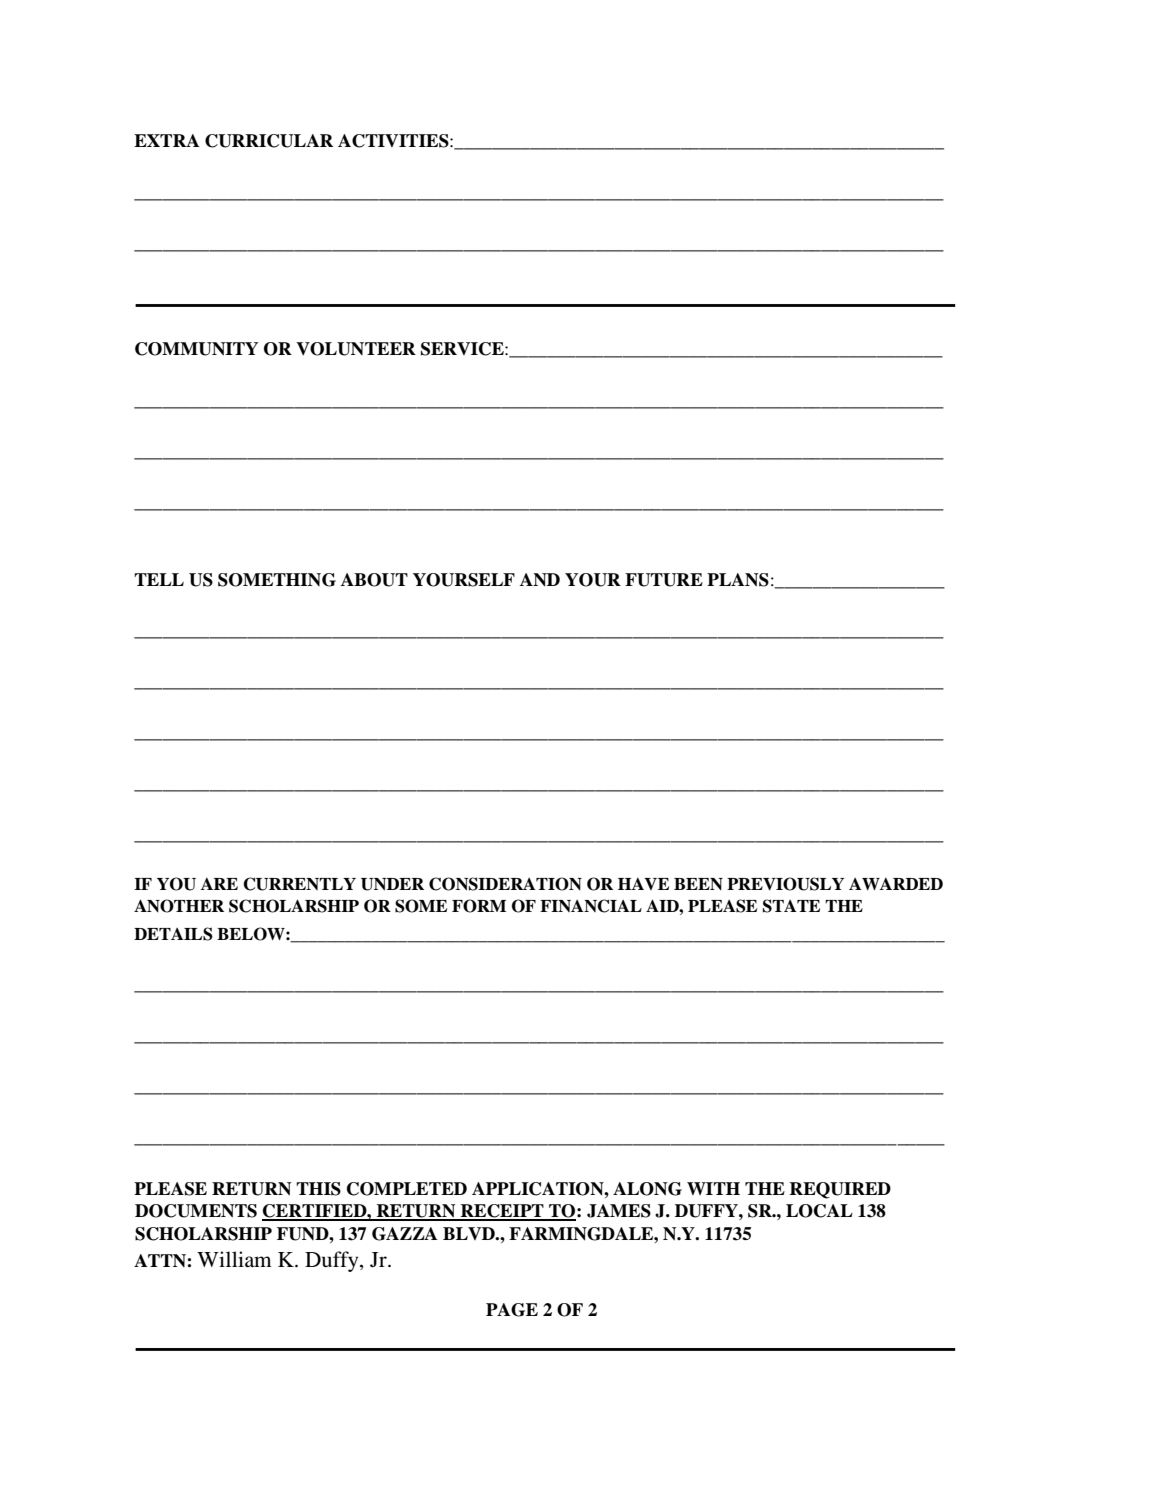 The width and height of the page is (1153, 1493). Describe the element at coordinates (540, 580) in the page. I see `AND` at that location.
